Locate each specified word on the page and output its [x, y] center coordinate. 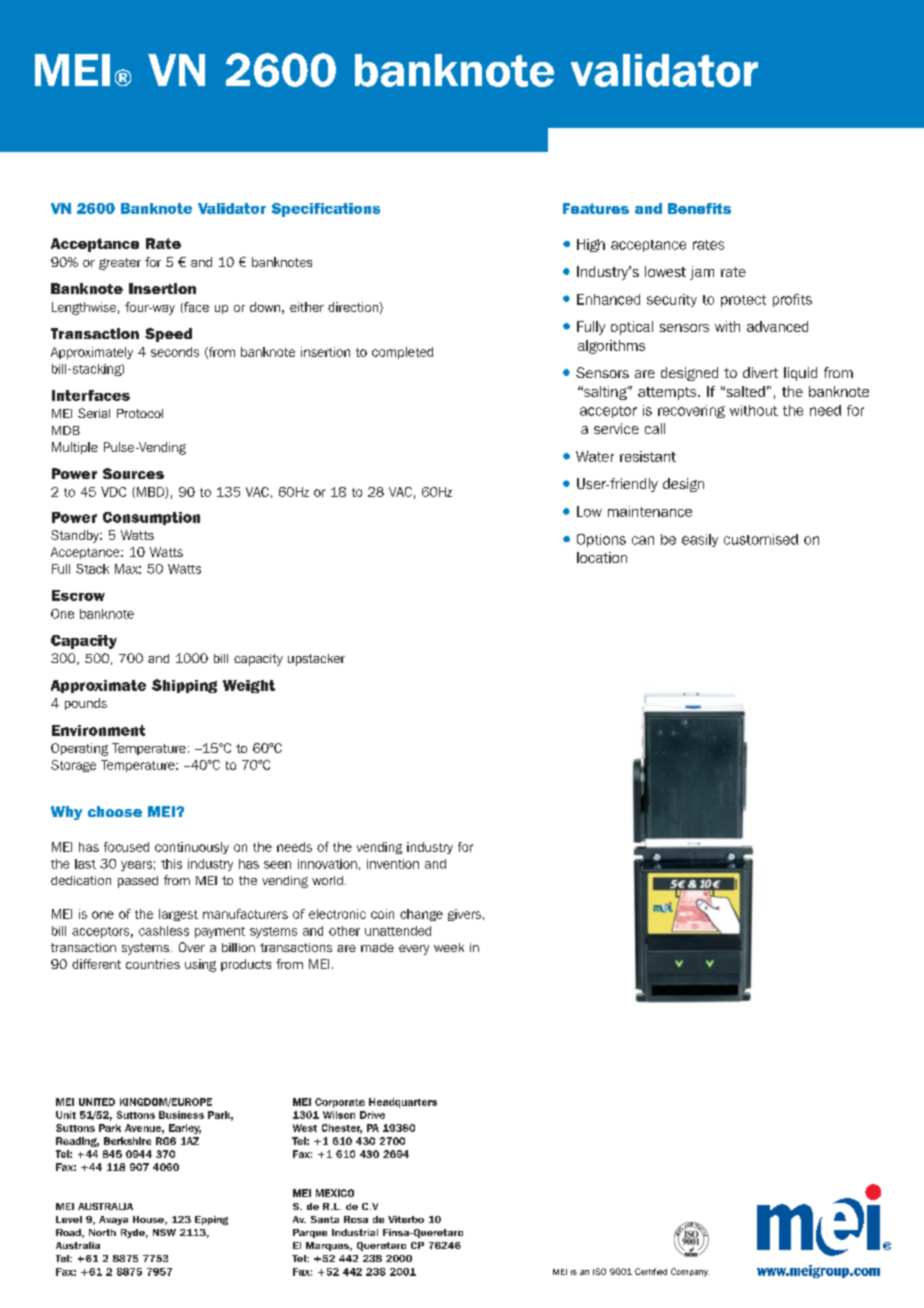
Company [690, 1272]
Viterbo [406, 1219]
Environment [98, 730]
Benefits [699, 208]
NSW [164, 1232]
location [602, 557]
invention [393, 864]
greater [120, 264]
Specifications [326, 210]
